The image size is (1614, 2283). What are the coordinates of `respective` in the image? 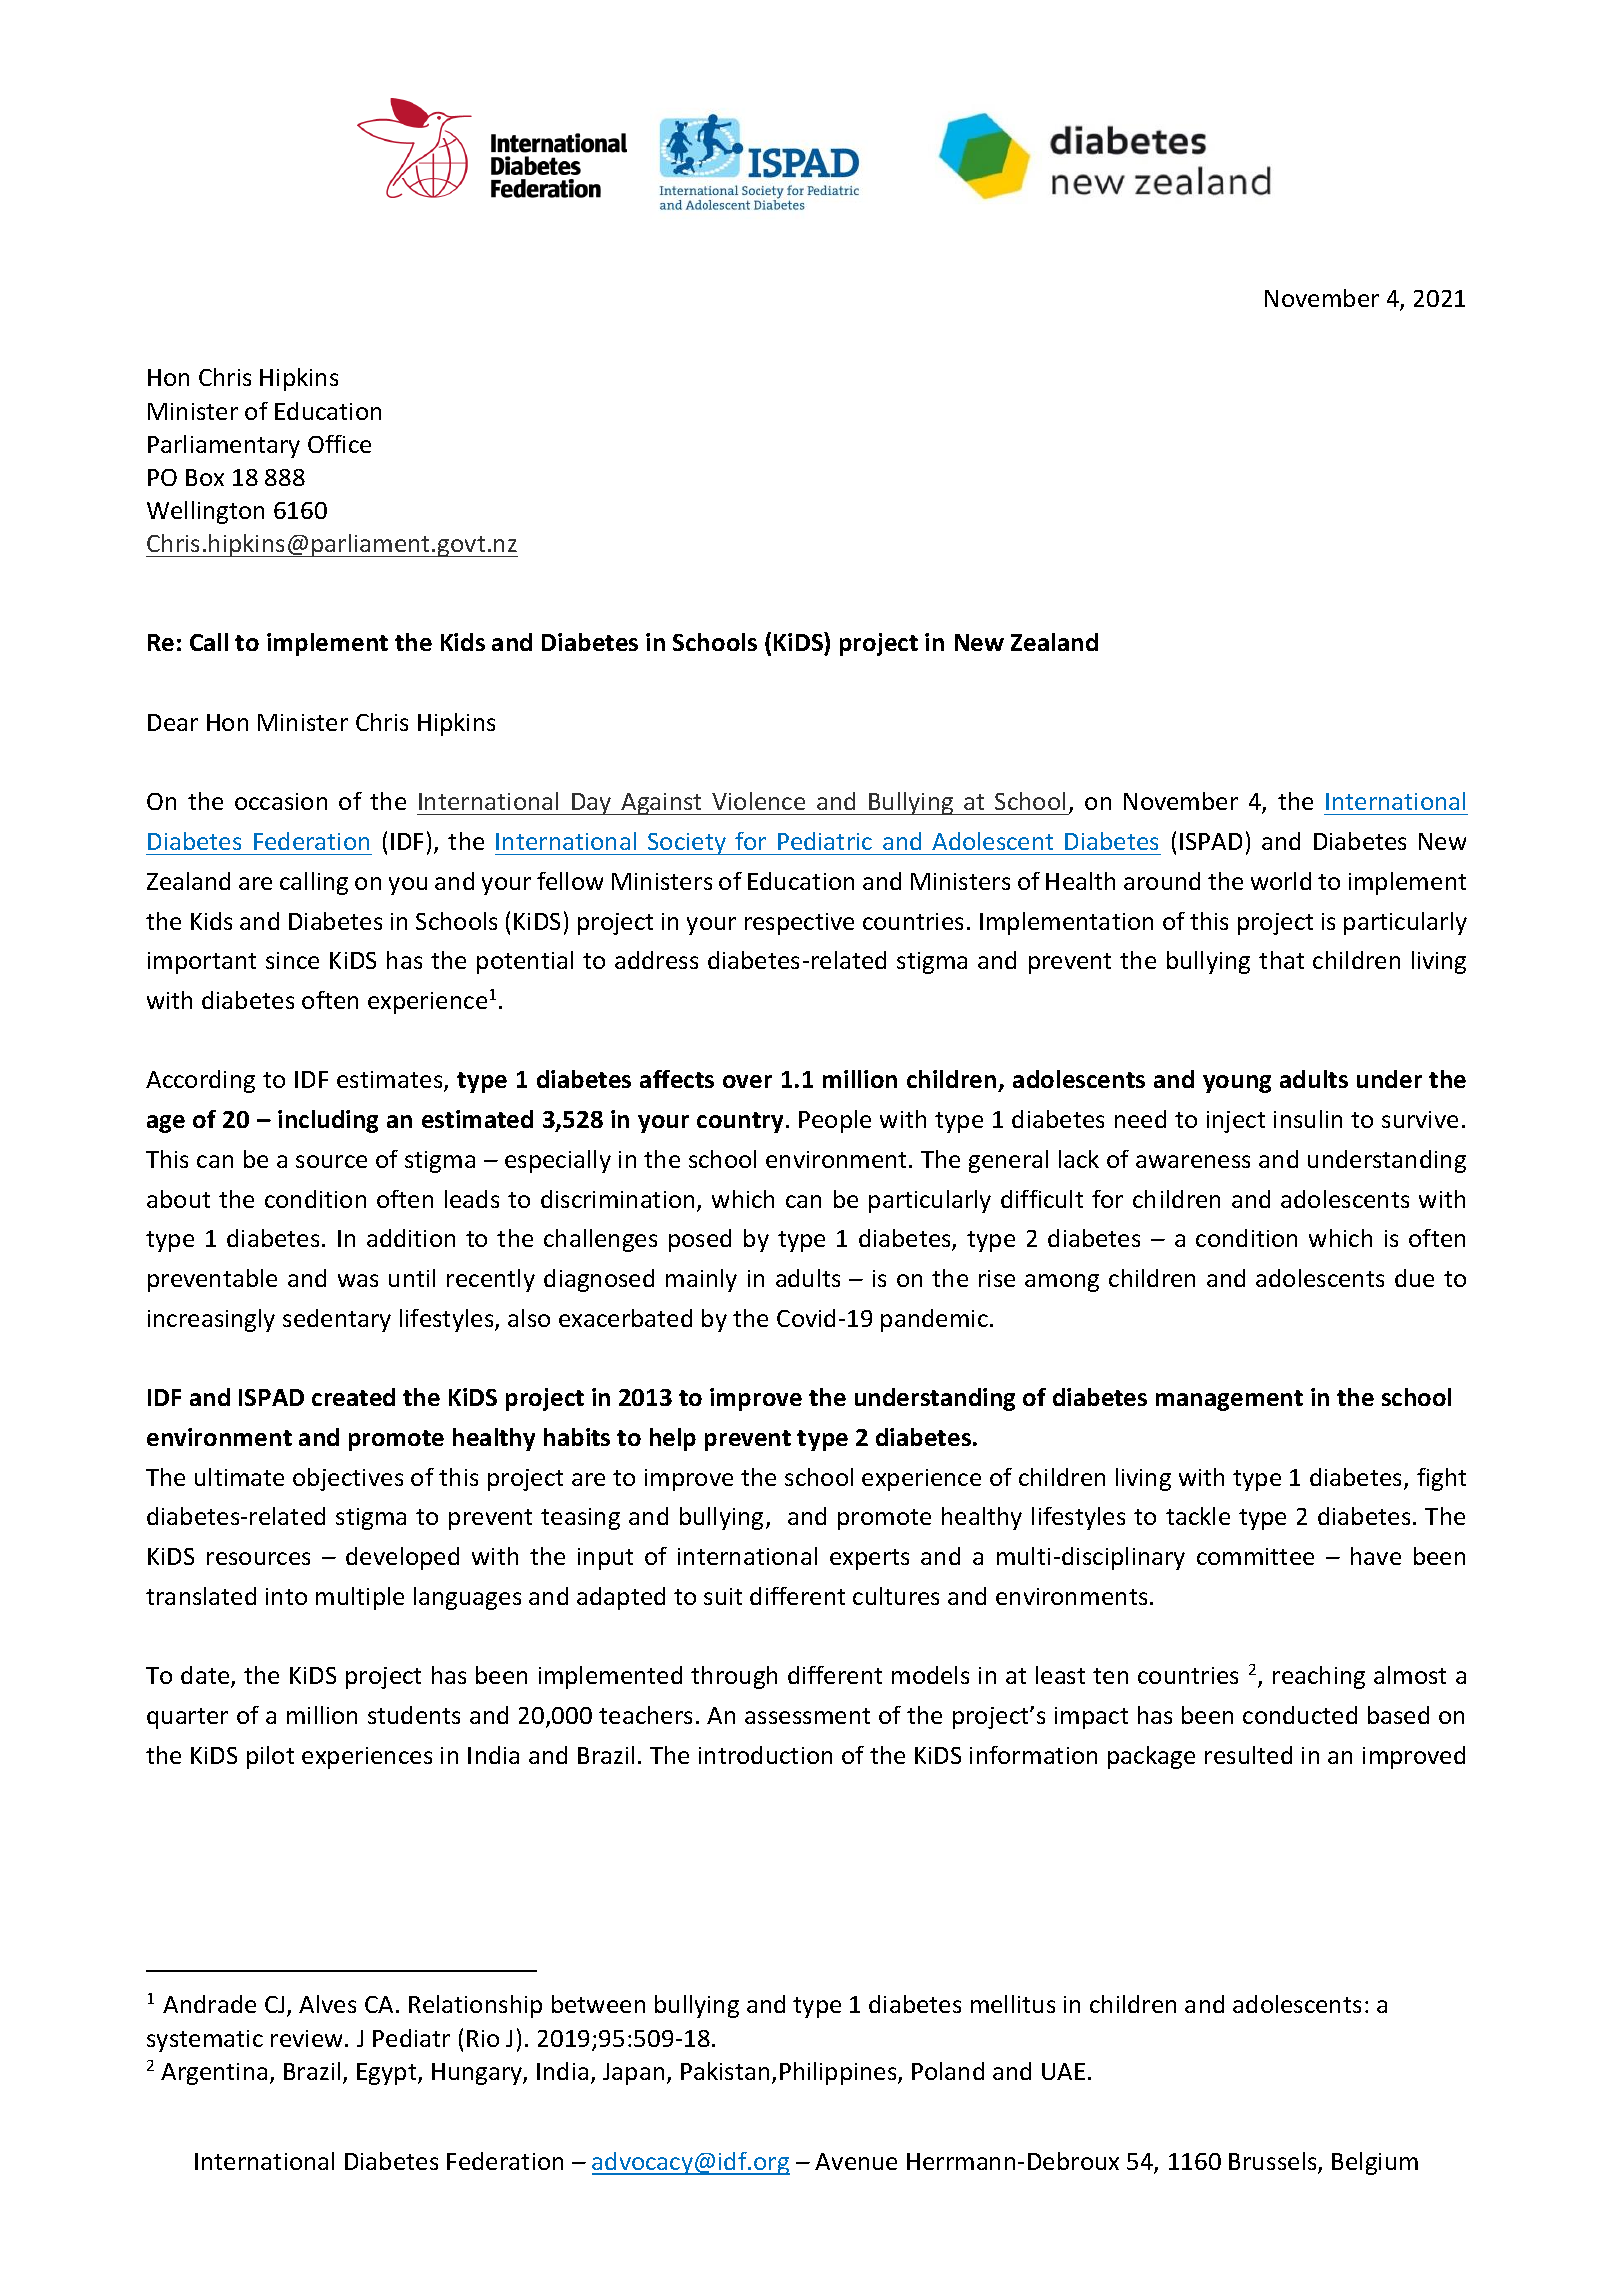 It's located at (799, 924).
